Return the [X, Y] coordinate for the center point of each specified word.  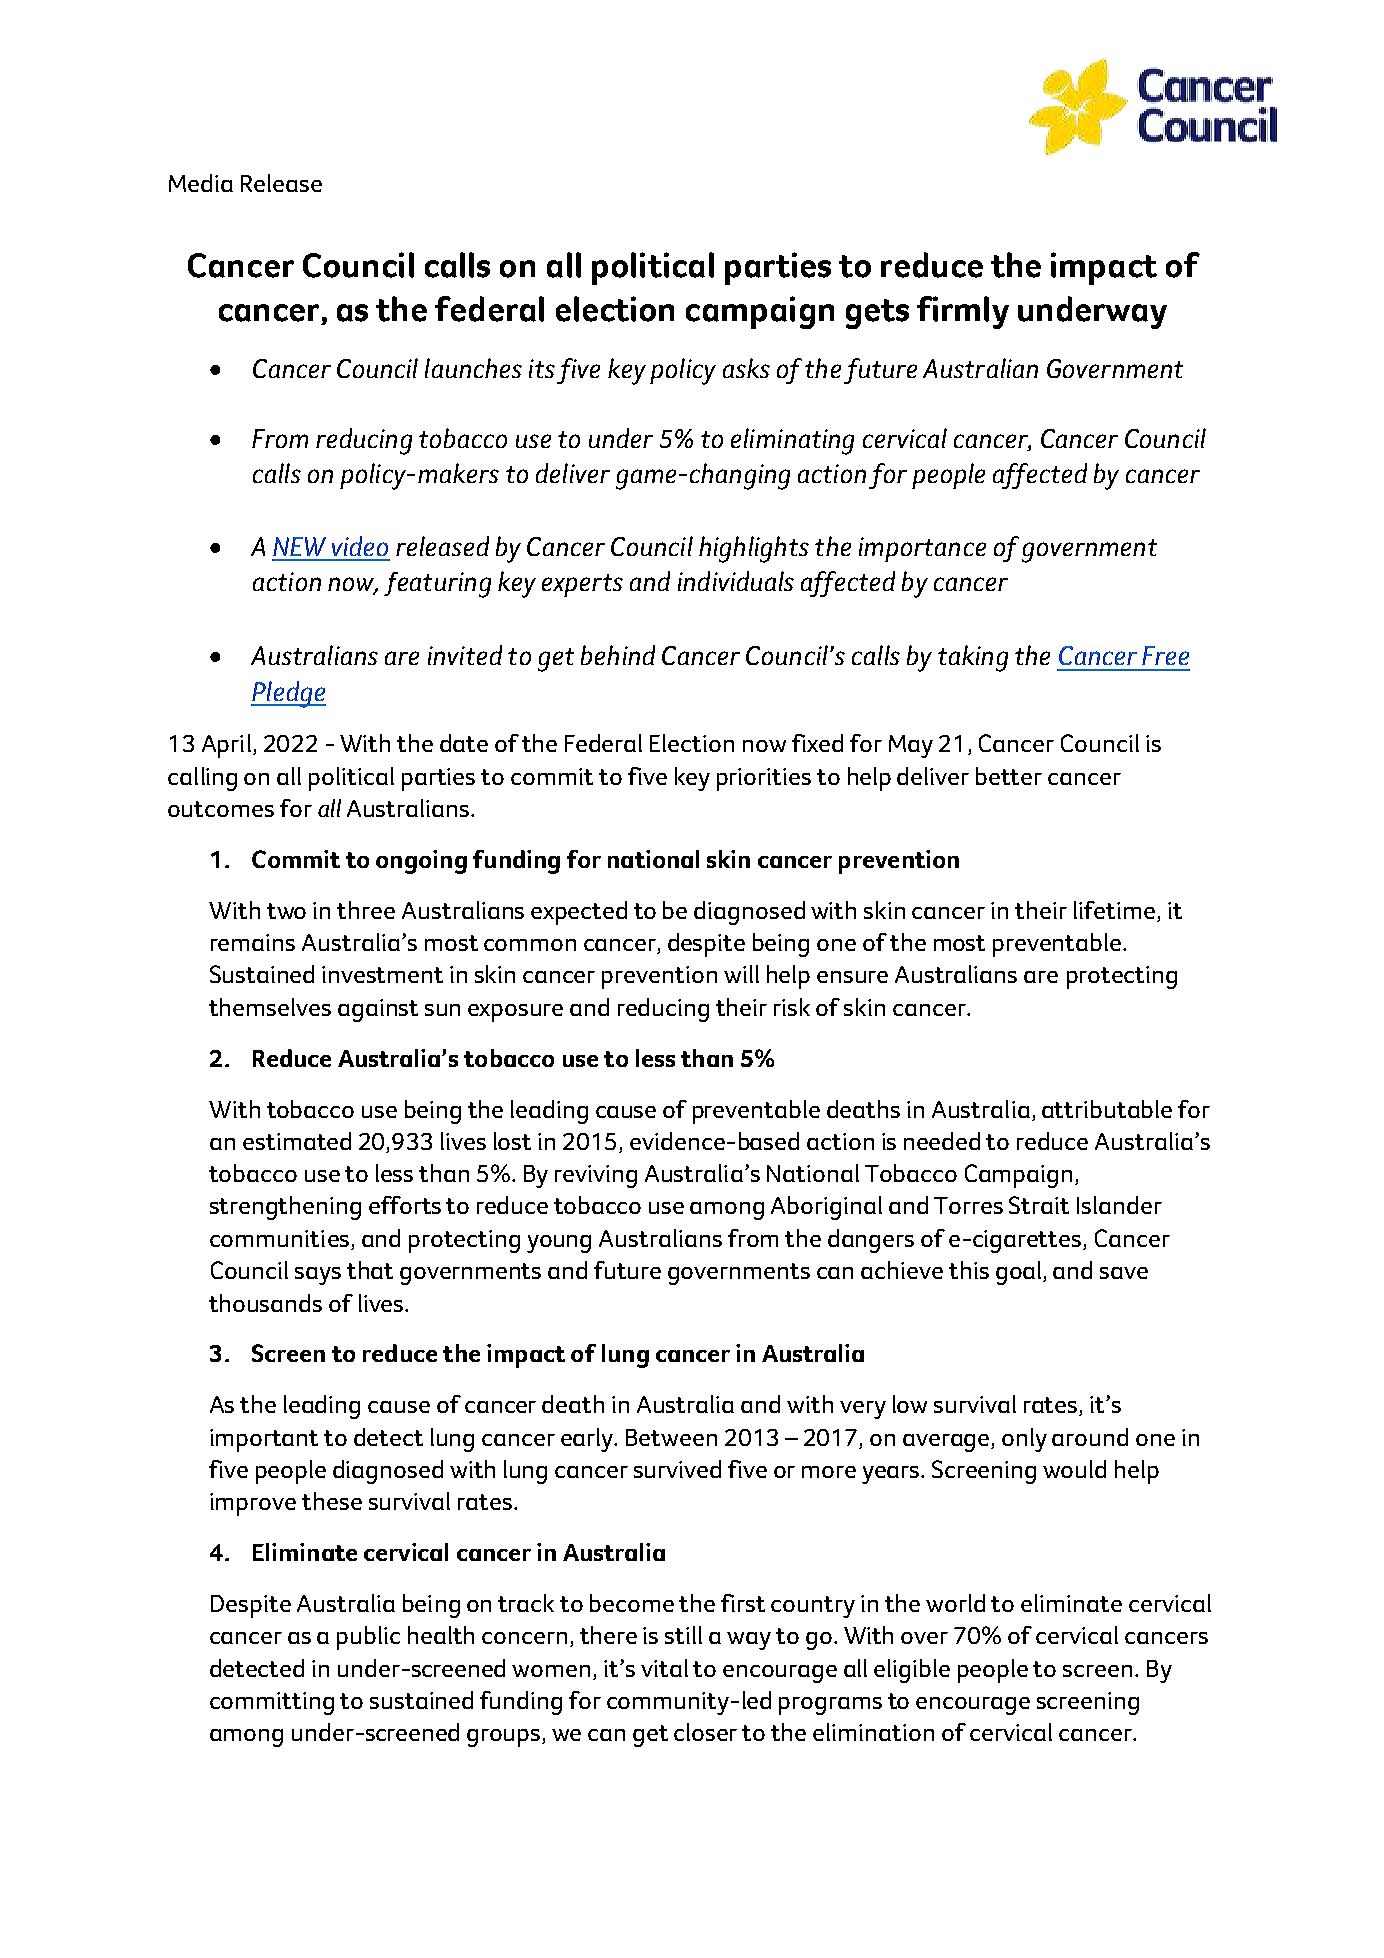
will [741, 974]
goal [1020, 1273]
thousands [265, 1303]
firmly [963, 312]
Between [671, 1437]
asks [746, 368]
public [368, 1638]
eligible [912, 1671]
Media [201, 183]
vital [664, 1668]
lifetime [1116, 911]
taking [973, 658]
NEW [299, 546]
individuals [736, 581]
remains [253, 942]
